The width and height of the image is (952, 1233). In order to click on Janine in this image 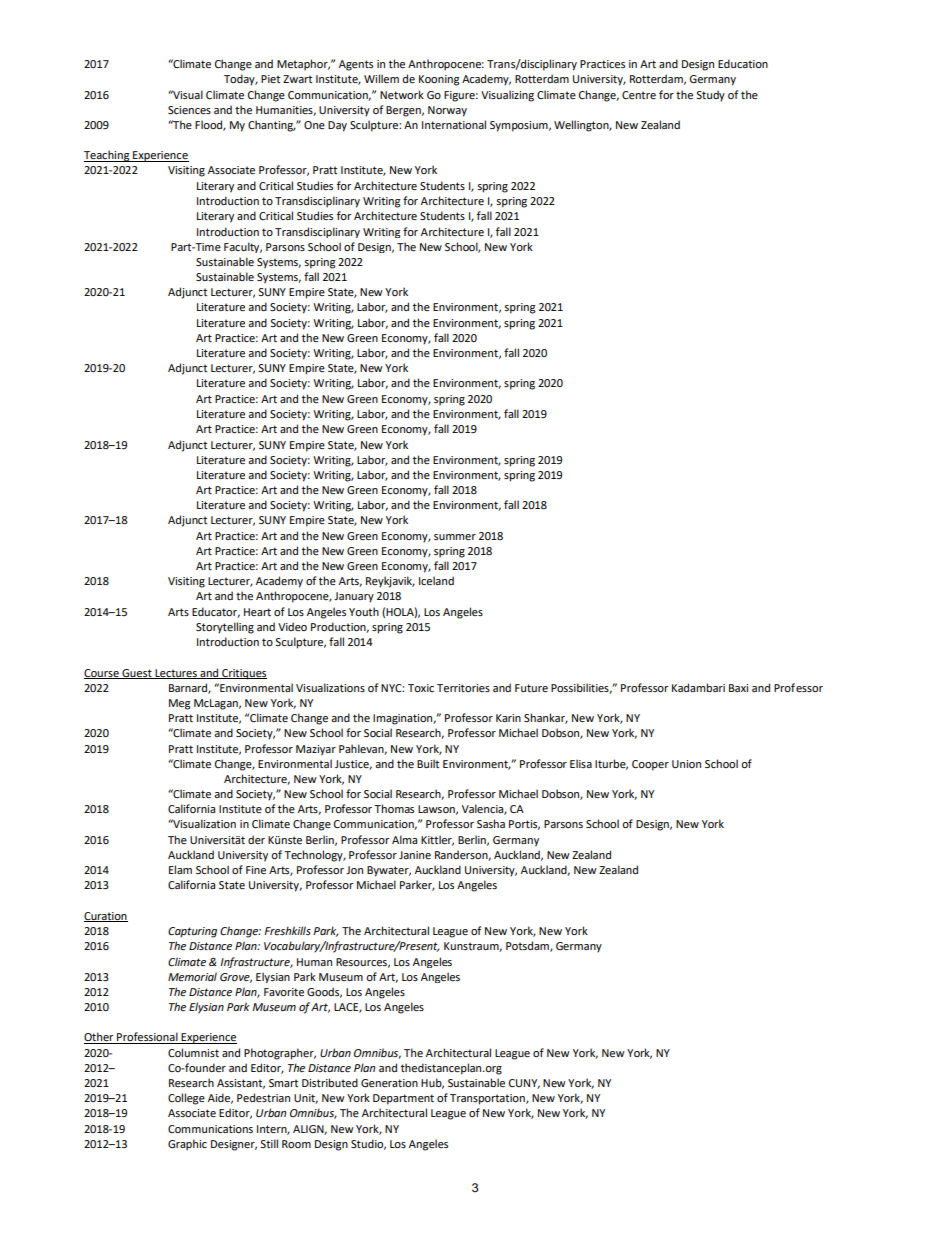, I will do `click(415, 855)`.
